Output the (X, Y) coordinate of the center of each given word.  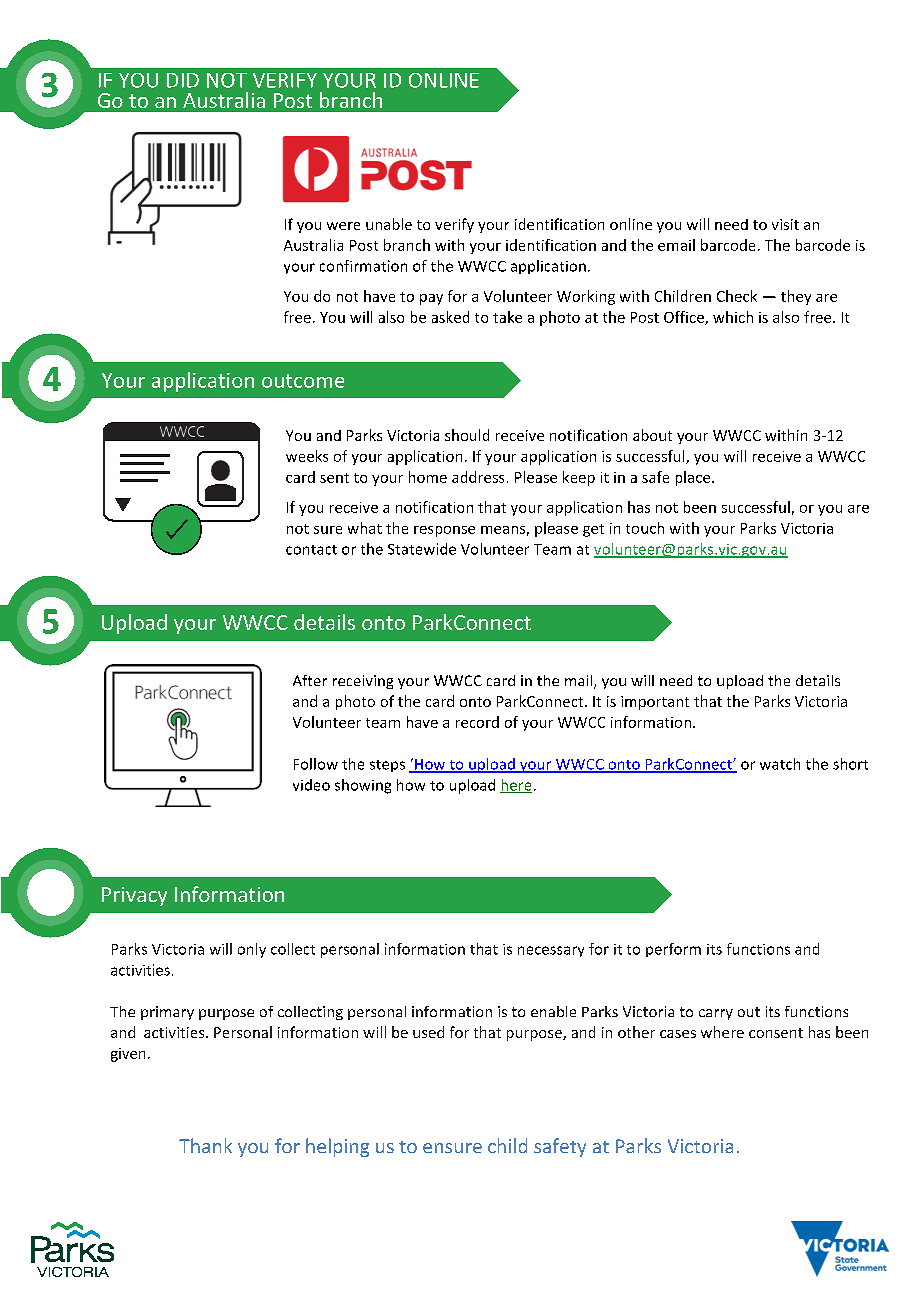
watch (780, 764)
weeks (307, 456)
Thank (205, 1145)
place (694, 478)
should (467, 435)
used (428, 1032)
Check (737, 296)
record (477, 722)
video (311, 785)
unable (389, 224)
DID (183, 80)
